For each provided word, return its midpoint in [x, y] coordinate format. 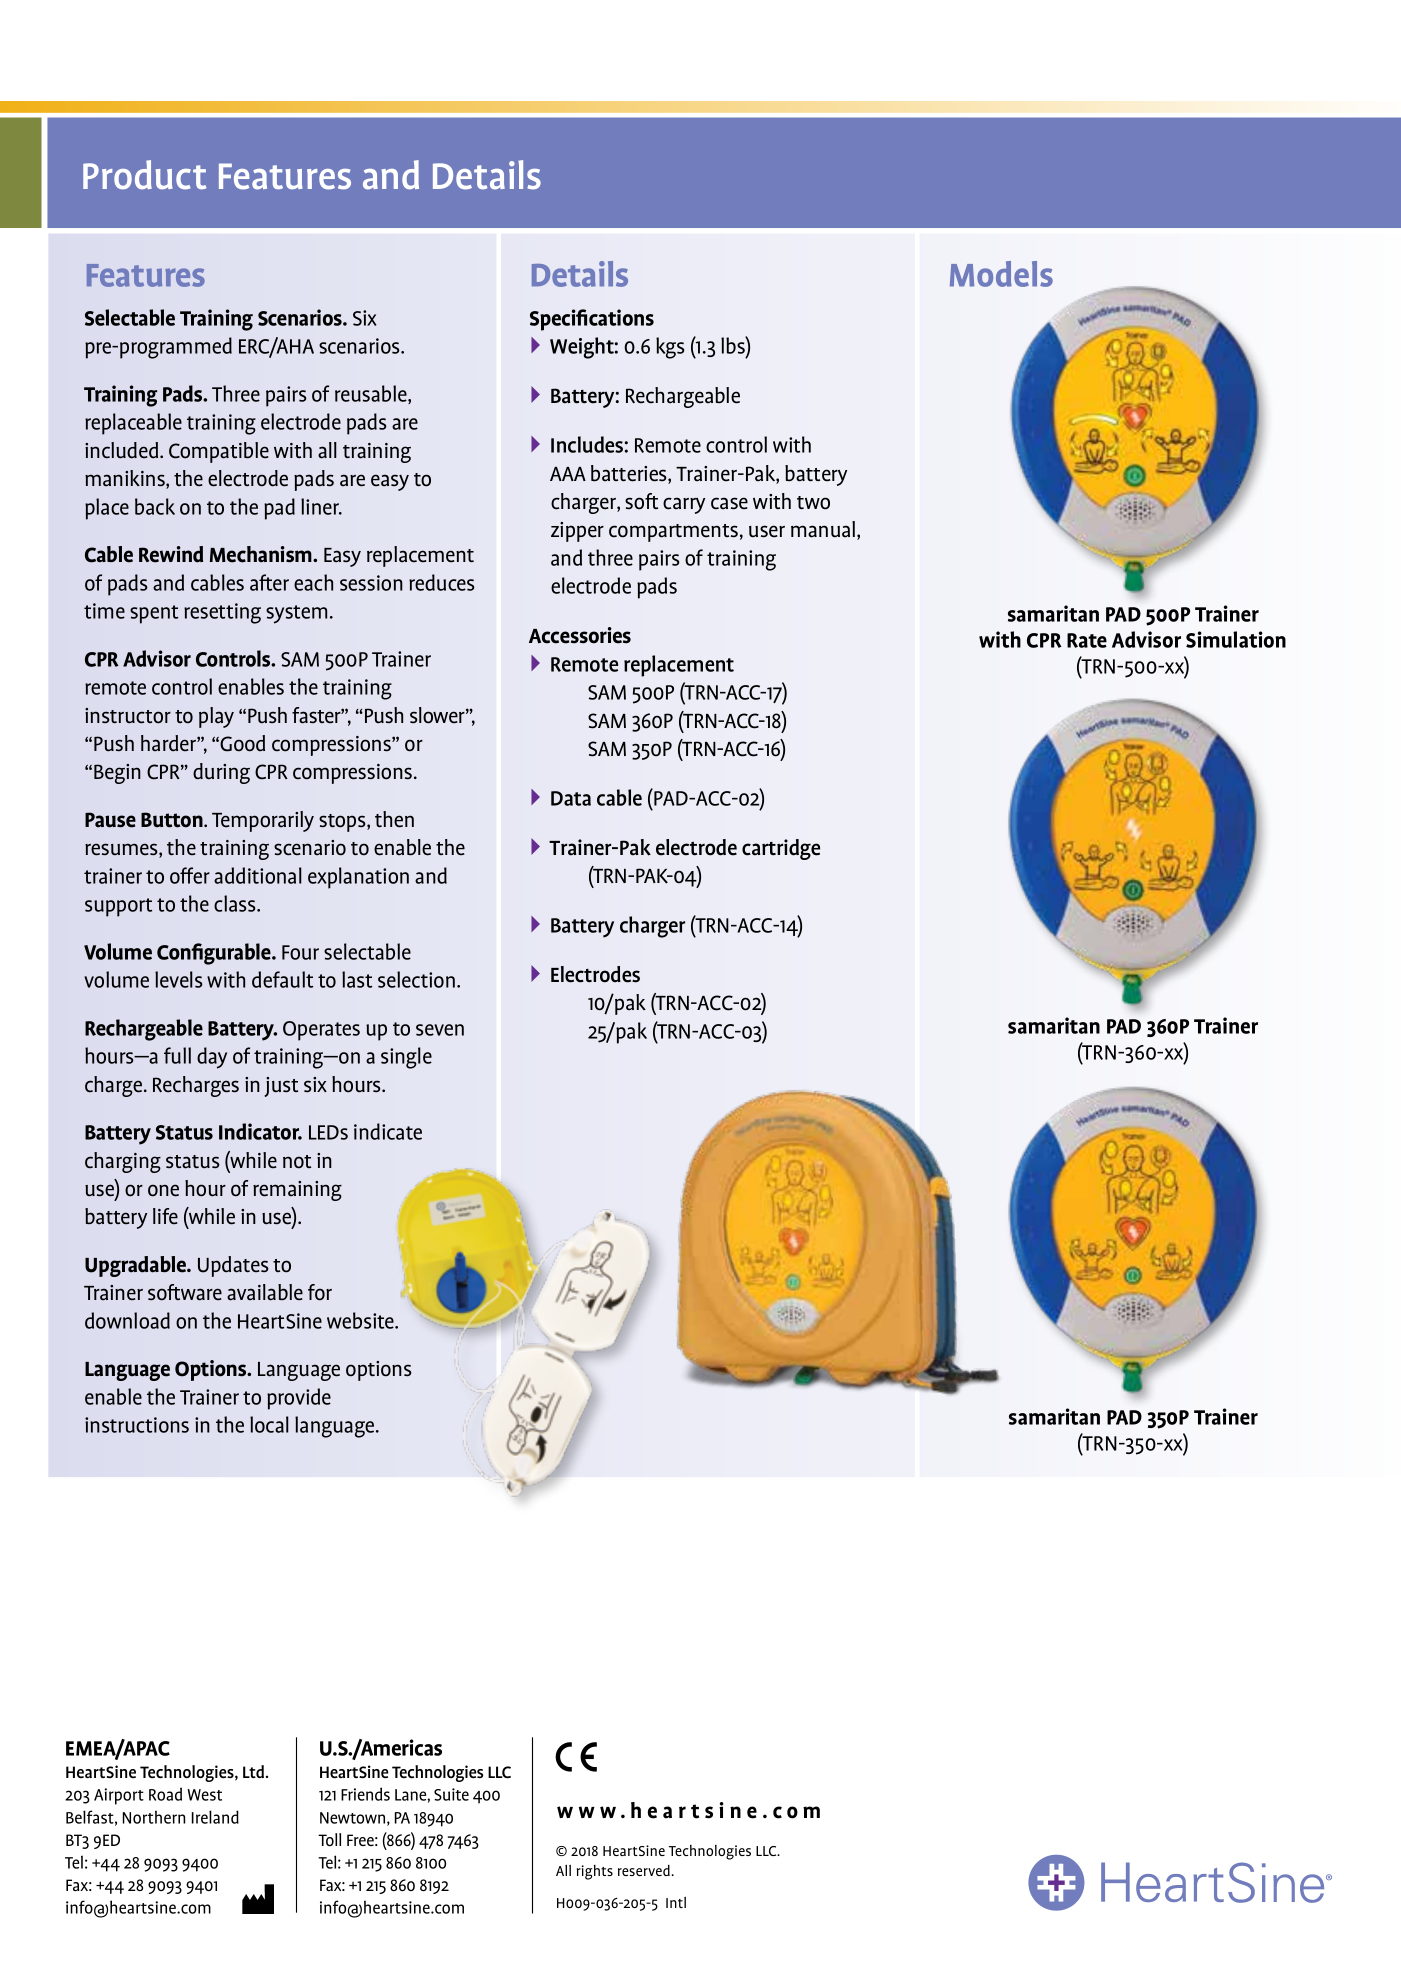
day [212, 1058]
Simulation [1236, 639]
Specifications [592, 320]
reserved [645, 1870]
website [361, 1320]
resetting [222, 613]
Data [571, 798]
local [269, 1424]
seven [440, 1030]
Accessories [580, 635]
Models [1001, 274]
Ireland [215, 1817]
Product [144, 175]
